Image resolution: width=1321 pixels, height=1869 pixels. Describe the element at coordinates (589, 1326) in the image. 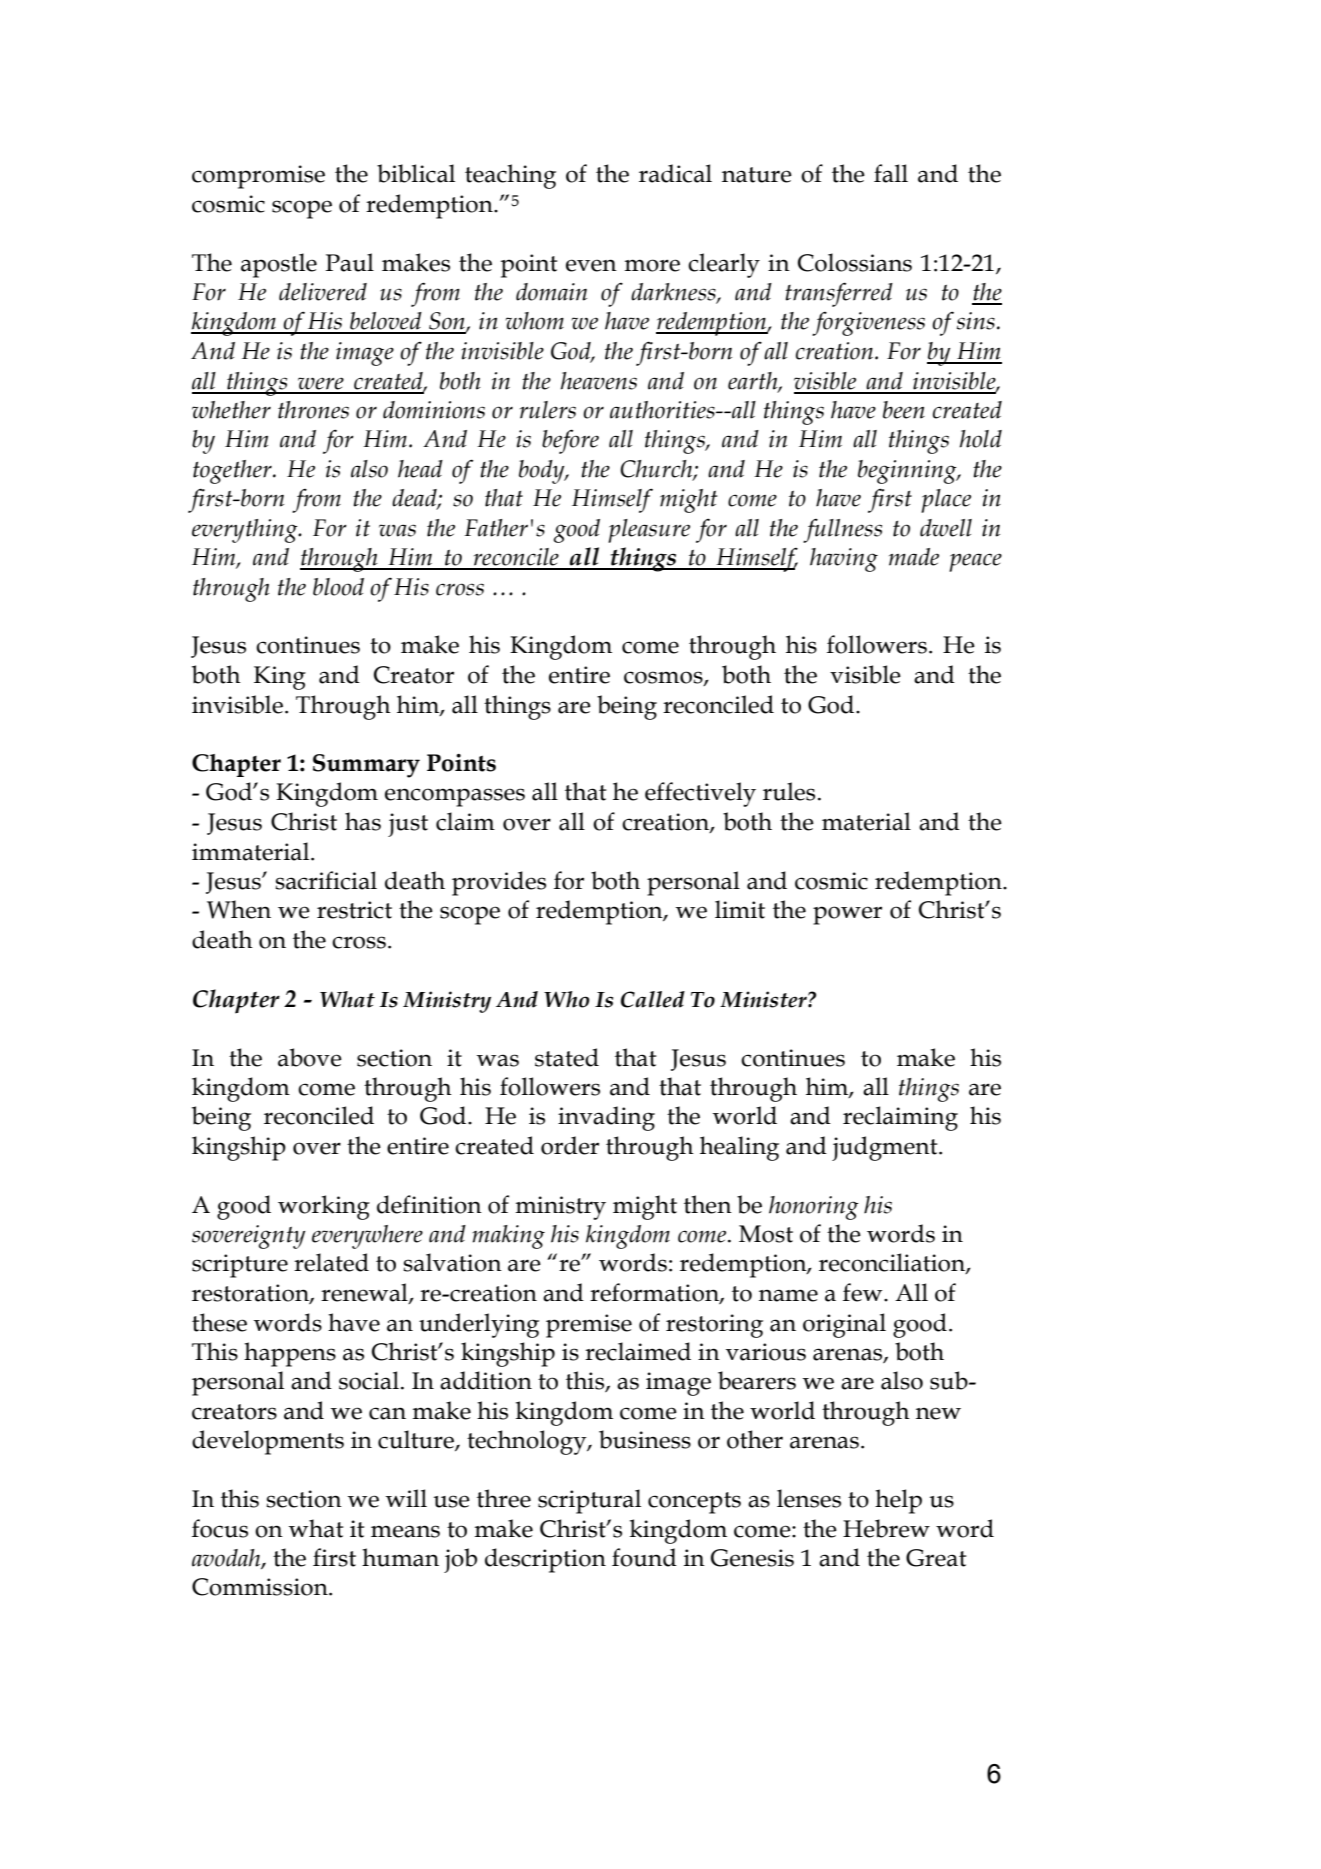

I see `premise` at that location.
